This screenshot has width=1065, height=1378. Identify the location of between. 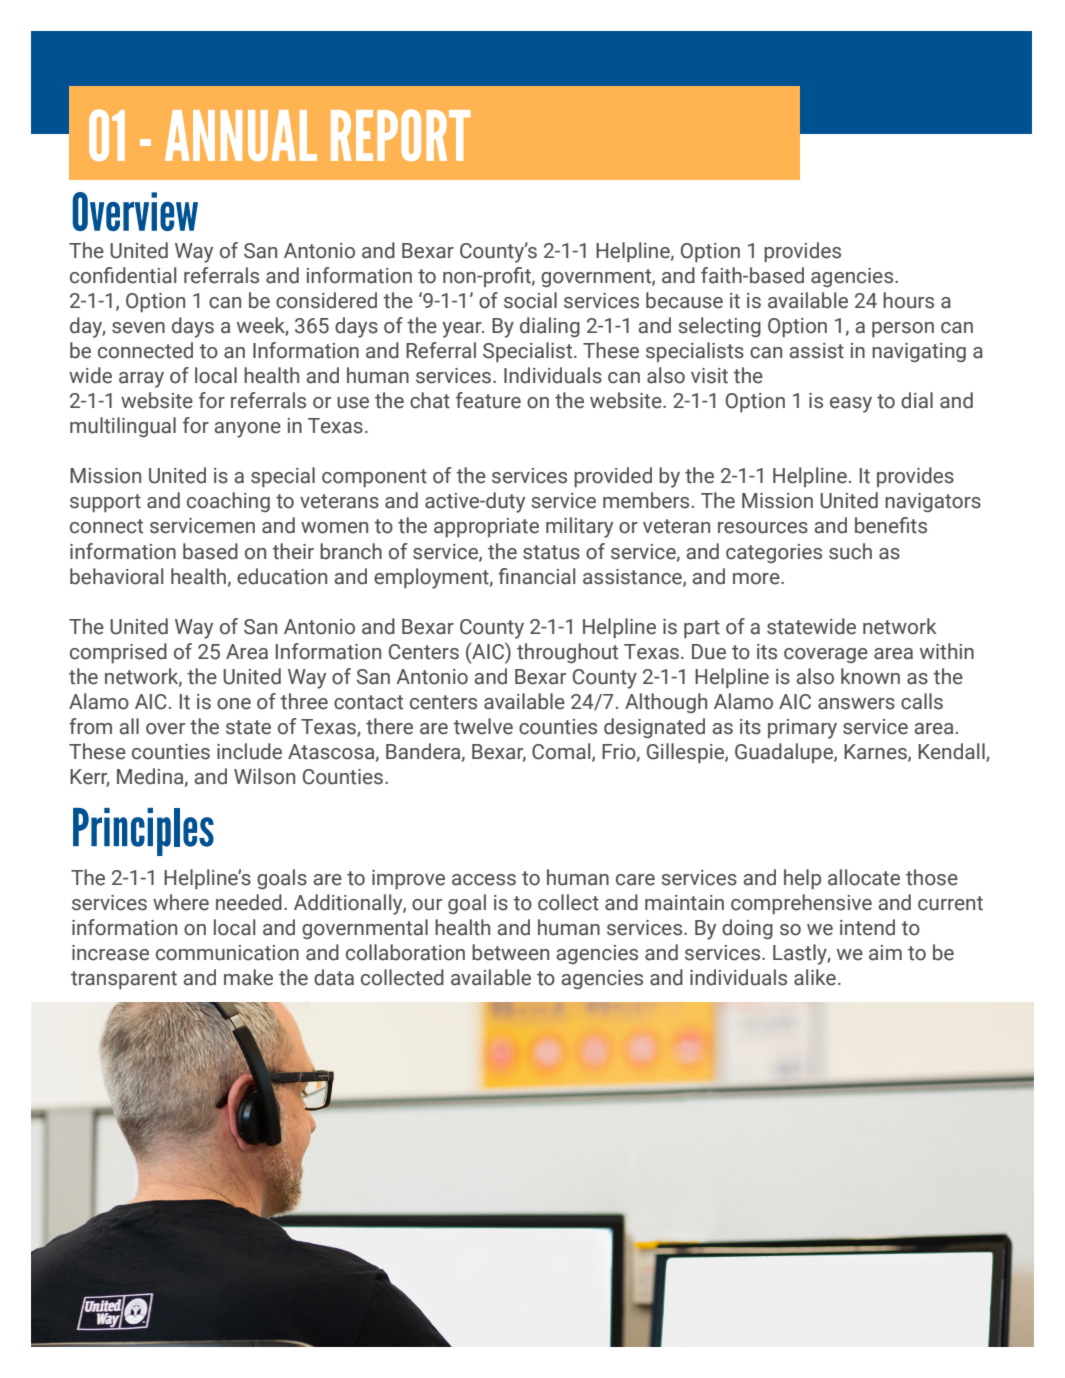
(510, 952).
